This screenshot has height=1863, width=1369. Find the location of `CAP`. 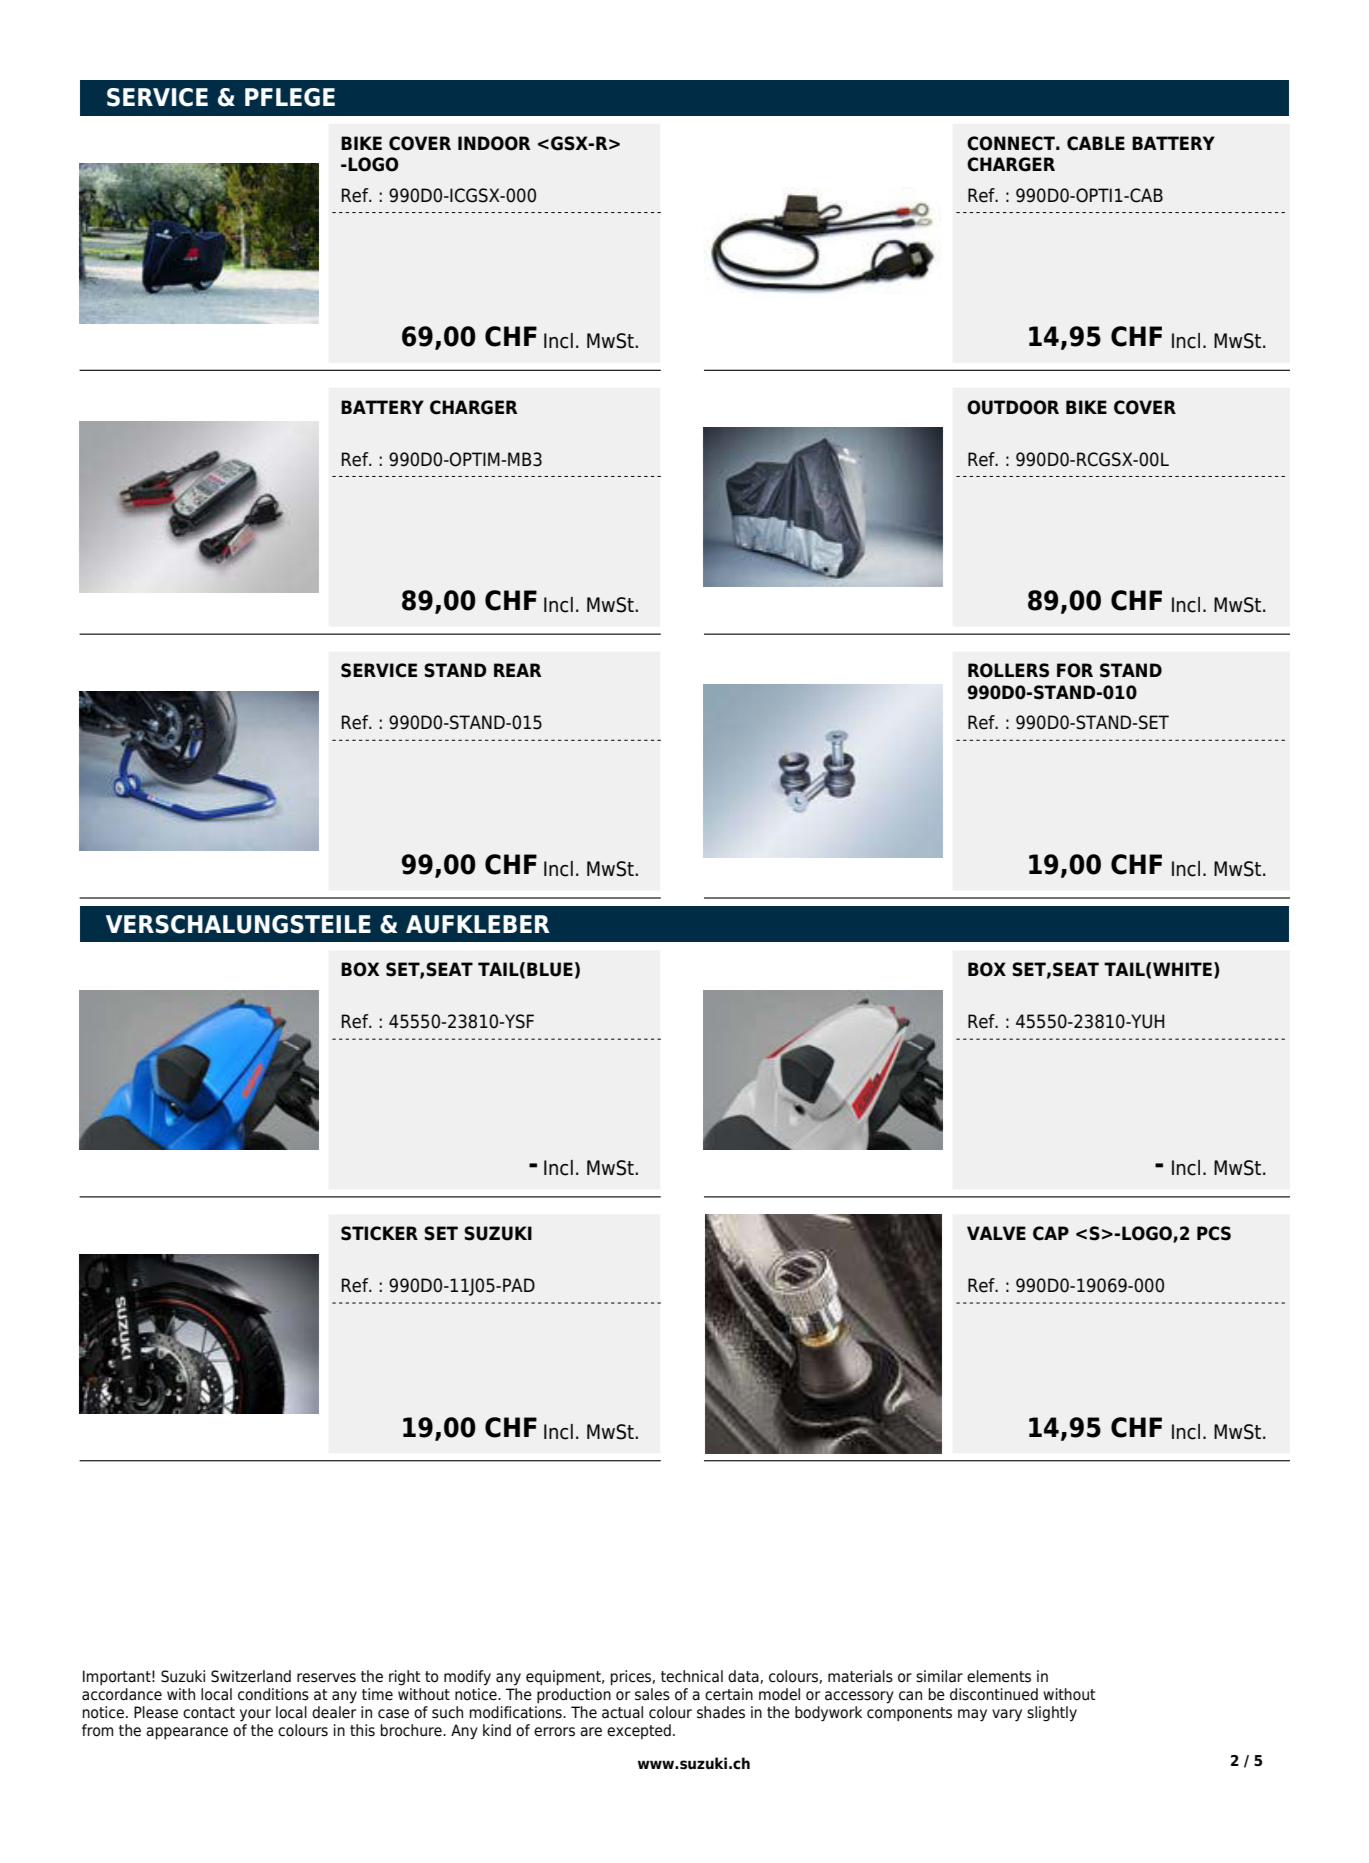

CAP is located at coordinates (1051, 1233).
